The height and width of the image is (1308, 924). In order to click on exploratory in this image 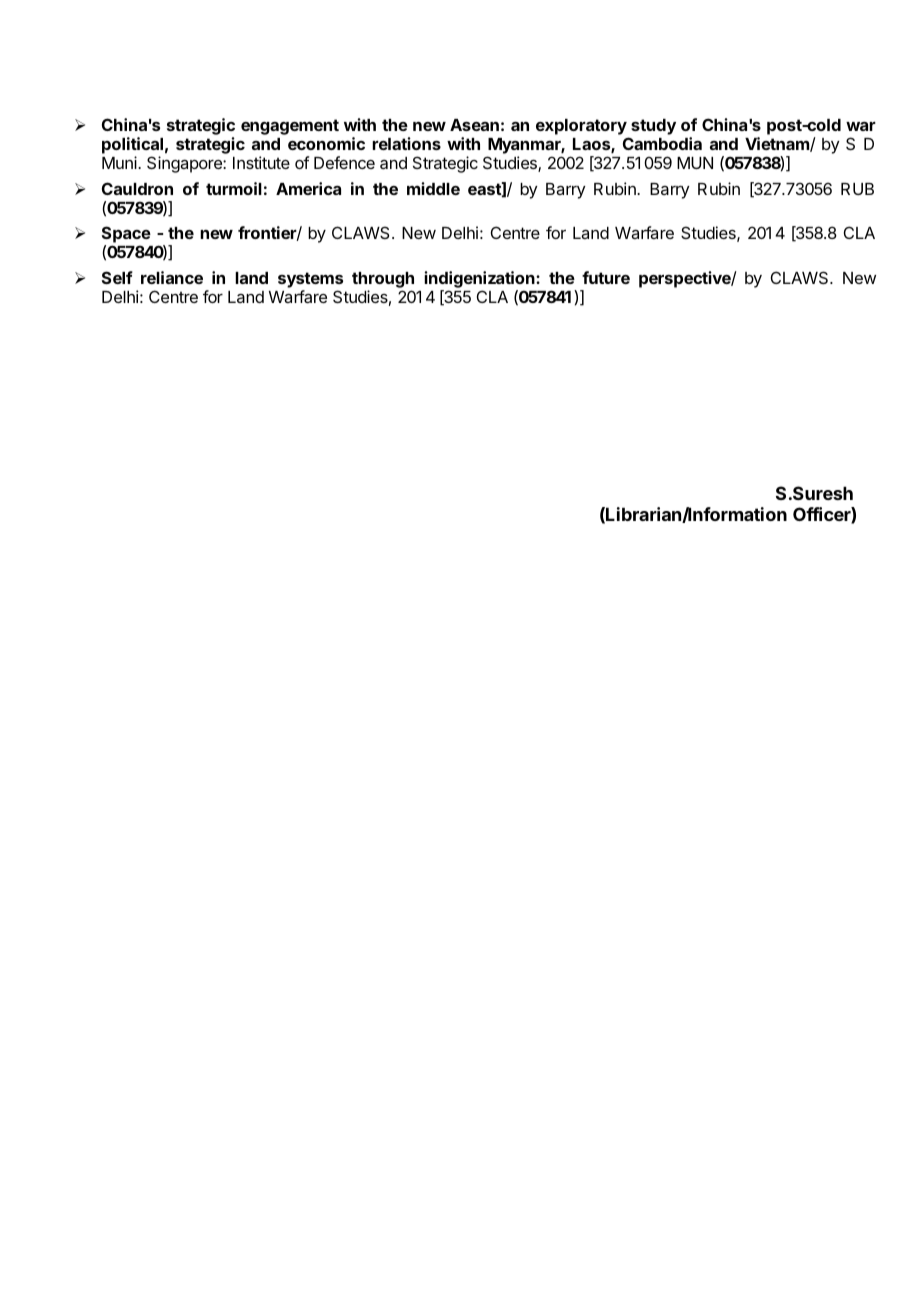, I will do `click(581, 127)`.
